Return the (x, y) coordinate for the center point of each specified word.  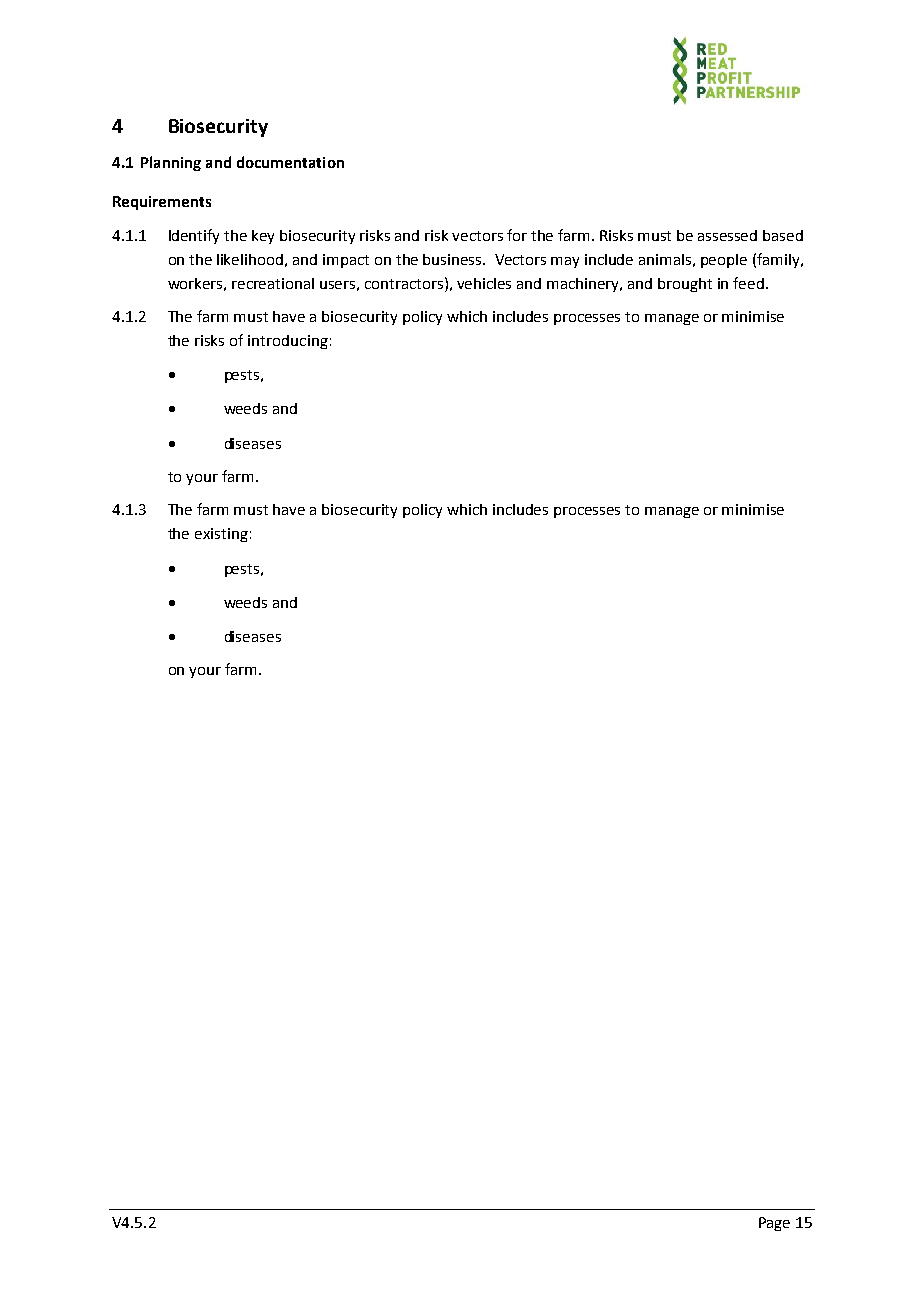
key (263, 237)
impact (346, 261)
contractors (405, 283)
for (517, 235)
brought (685, 285)
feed (750, 283)
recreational (273, 283)
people (724, 261)
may (565, 262)
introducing (288, 342)
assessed (727, 235)
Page (774, 1224)
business (453, 259)
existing (221, 535)
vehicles (484, 283)
